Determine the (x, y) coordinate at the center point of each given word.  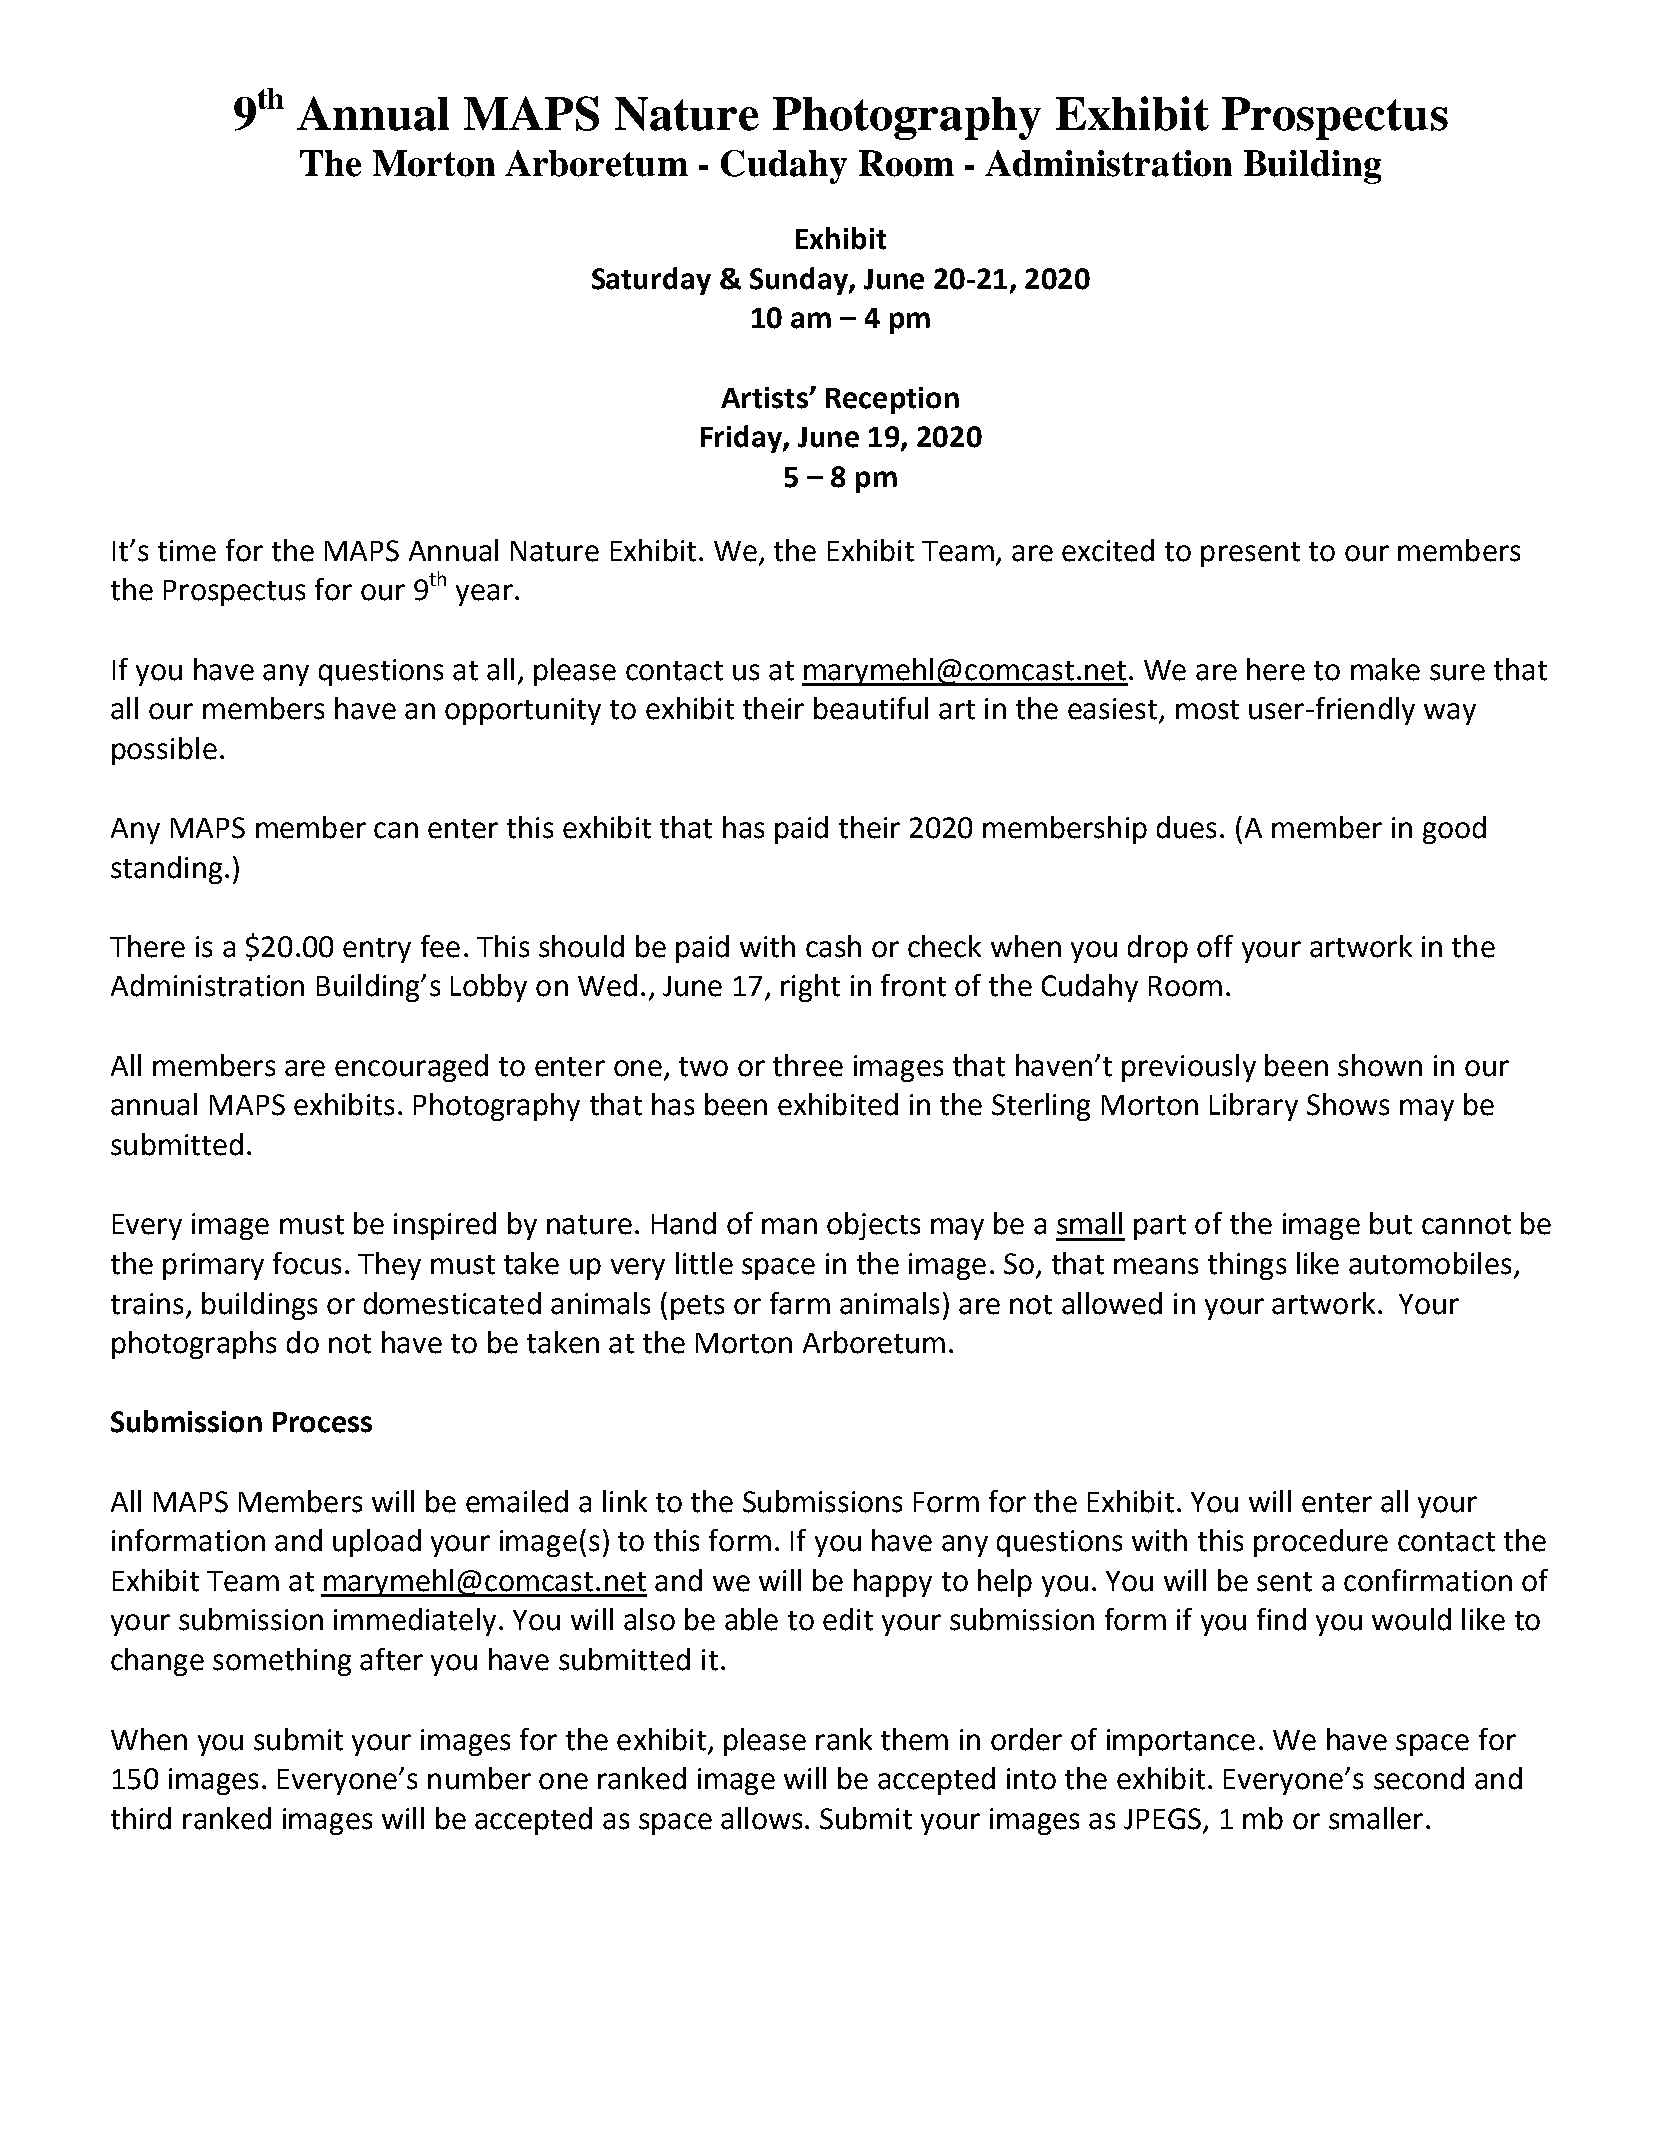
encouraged (411, 1068)
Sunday (800, 281)
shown (1380, 1065)
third (141, 1818)
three (808, 1065)
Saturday (651, 281)
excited (1108, 550)
